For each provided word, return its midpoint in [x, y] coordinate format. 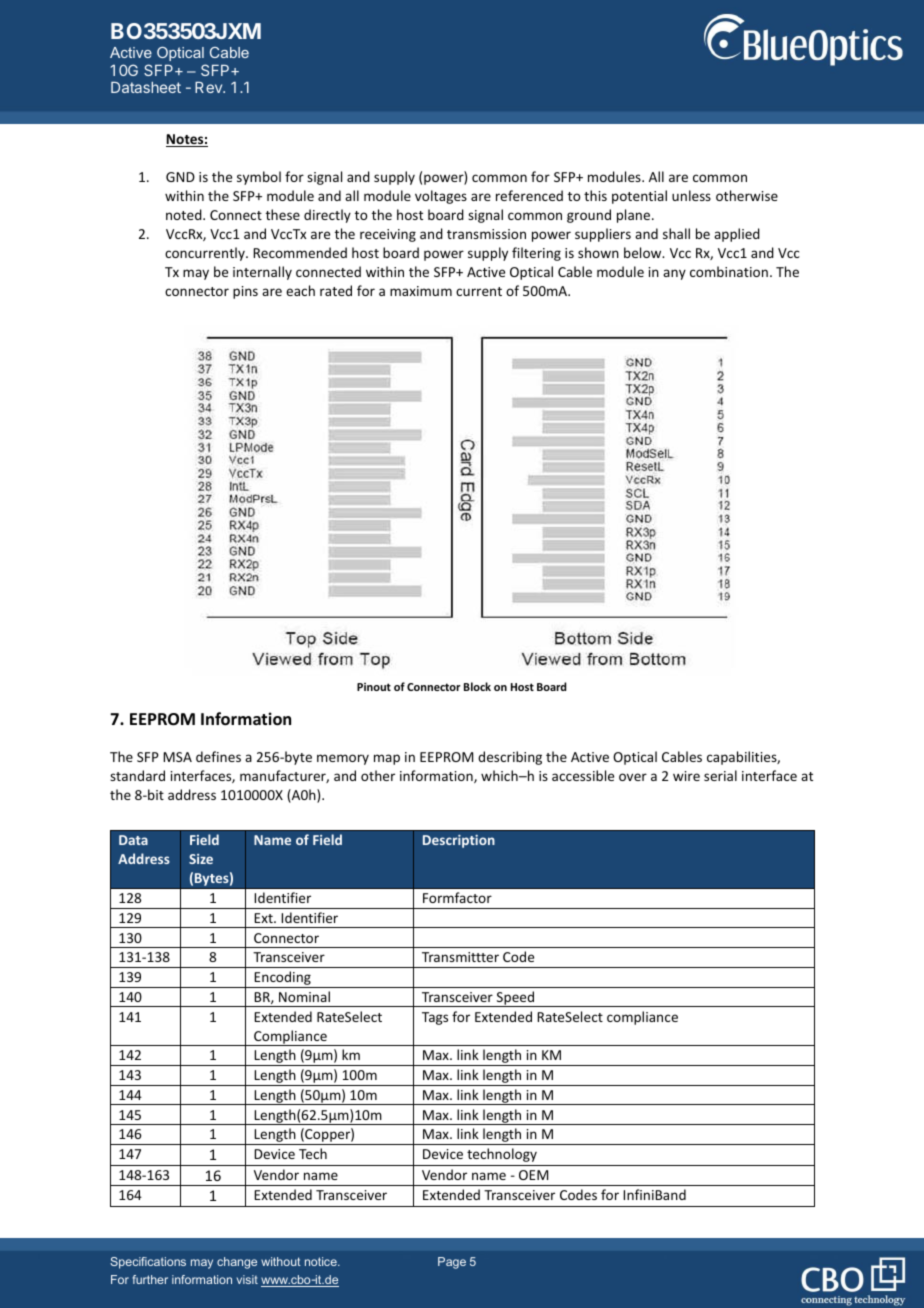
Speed [515, 999]
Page [452, 1263]
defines [218, 756]
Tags [435, 1018]
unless [691, 195]
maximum [421, 291]
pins [245, 292]
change [237, 1263]
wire [686, 776]
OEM [533, 1175]
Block [477, 686]
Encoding [283, 979]
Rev [209, 87]
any [674, 274]
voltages [441, 197]
